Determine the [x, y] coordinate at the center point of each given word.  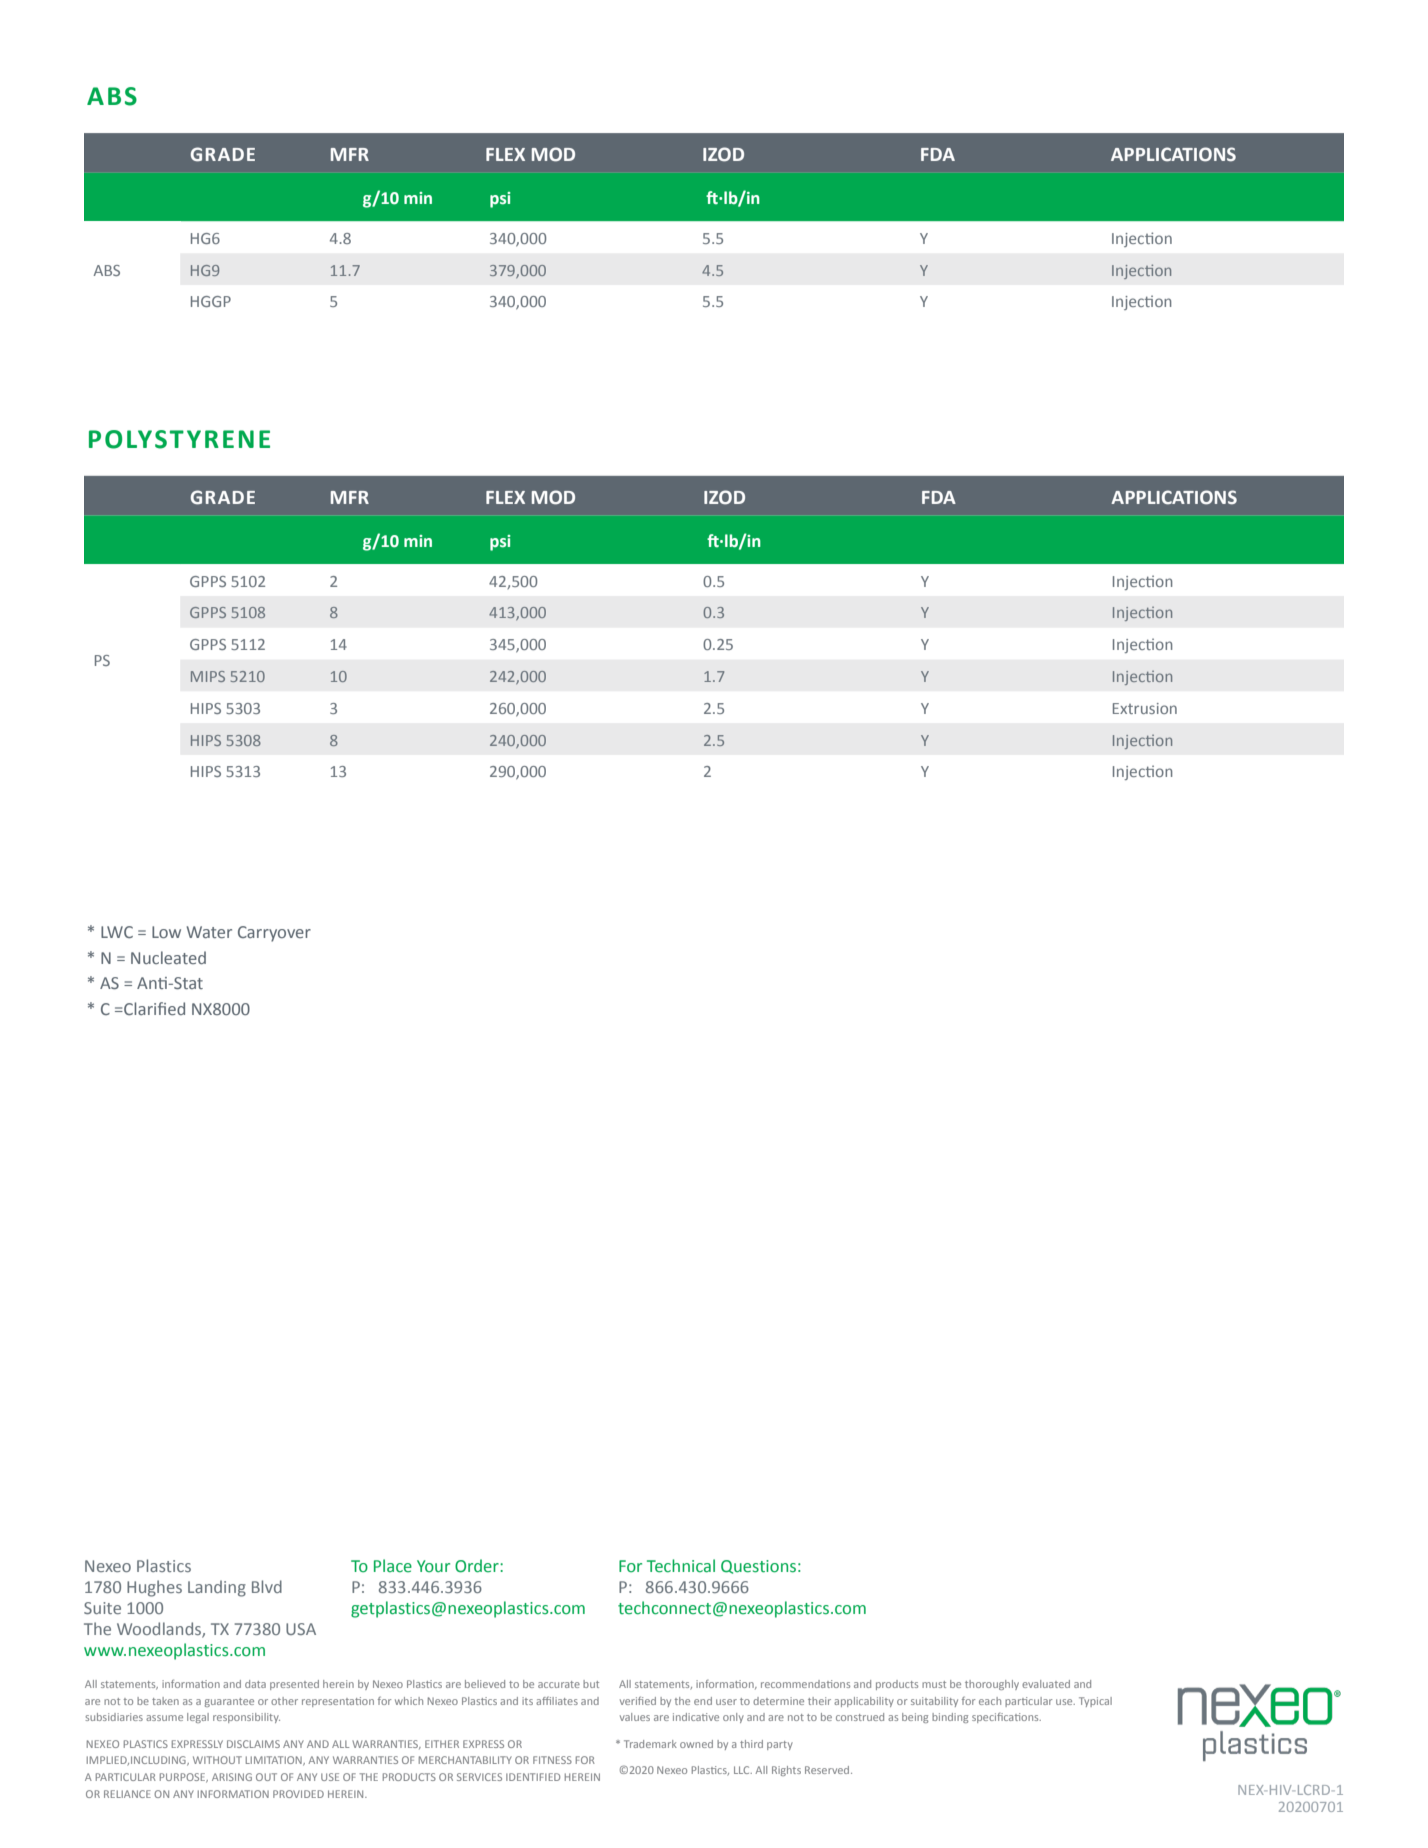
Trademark [650, 1744]
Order [478, 1566]
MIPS [208, 676]
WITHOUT [217, 1760]
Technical [681, 1566]
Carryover [274, 934]
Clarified [153, 1008]
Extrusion [1145, 708]
